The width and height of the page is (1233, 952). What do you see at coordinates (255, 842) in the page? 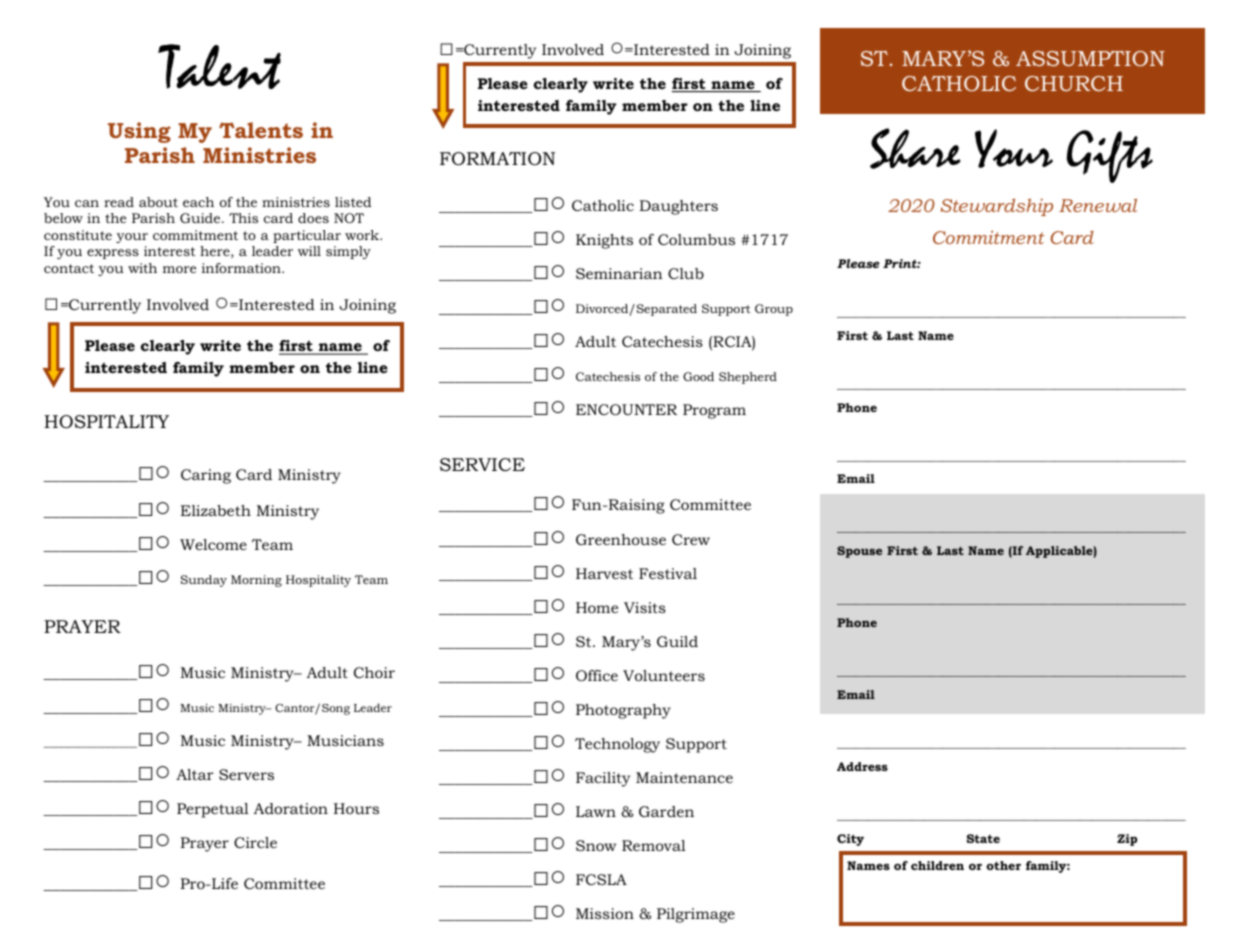
I see `Circle` at bounding box center [255, 842].
